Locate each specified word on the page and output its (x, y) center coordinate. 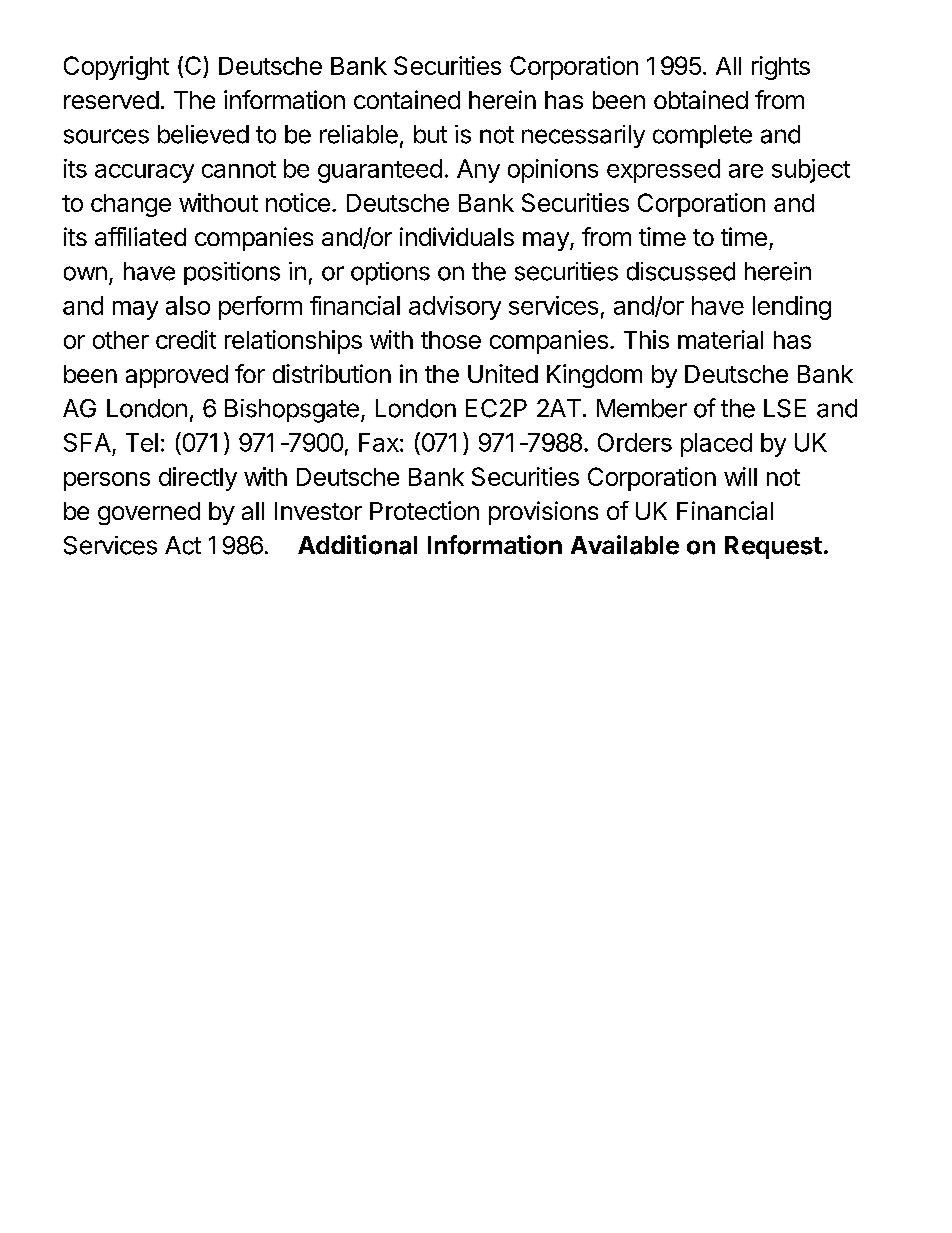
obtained (701, 99)
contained (407, 99)
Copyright (116, 68)
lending (792, 308)
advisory (455, 308)
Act (183, 545)
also (188, 305)
